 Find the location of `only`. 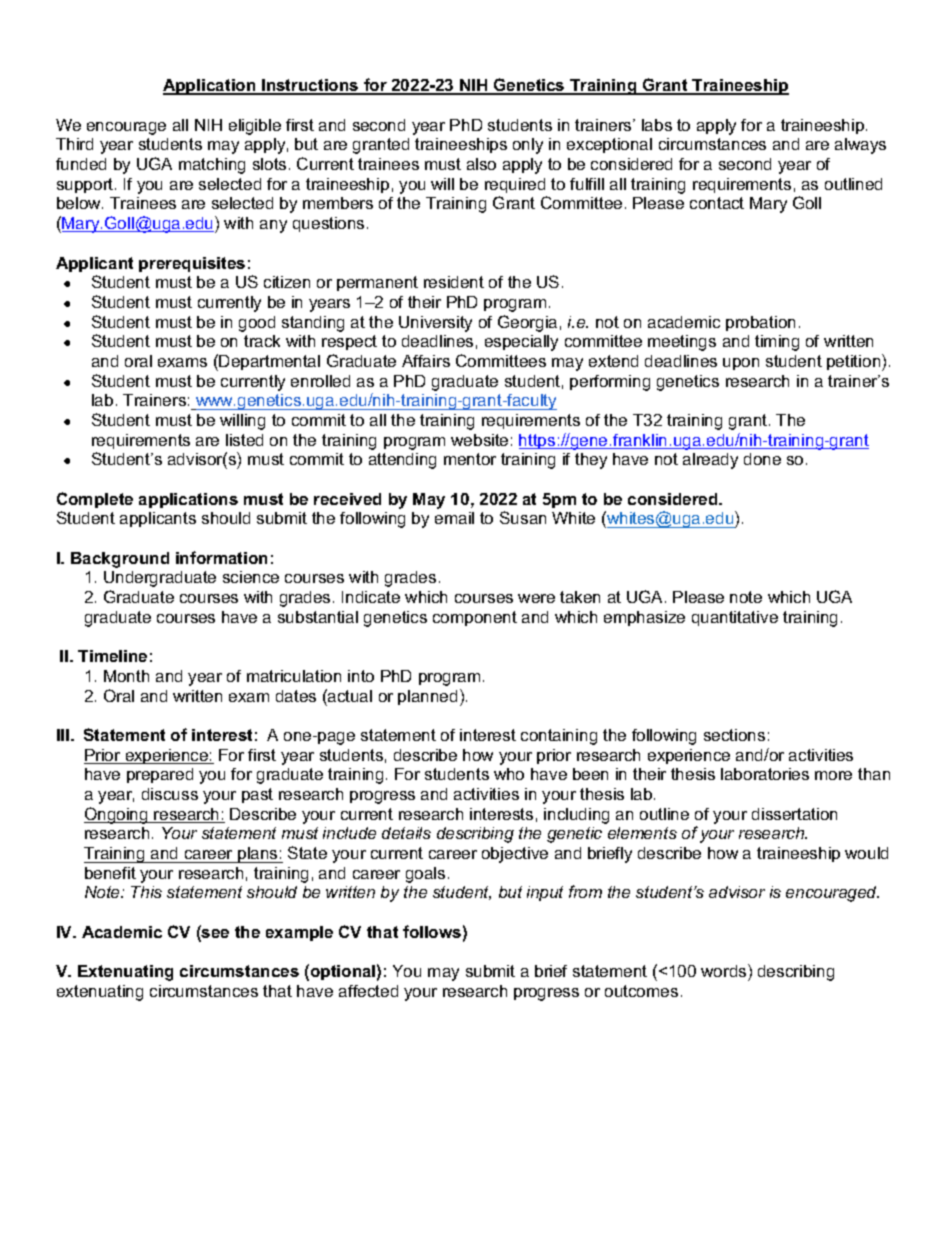

only is located at coordinates (528, 146).
